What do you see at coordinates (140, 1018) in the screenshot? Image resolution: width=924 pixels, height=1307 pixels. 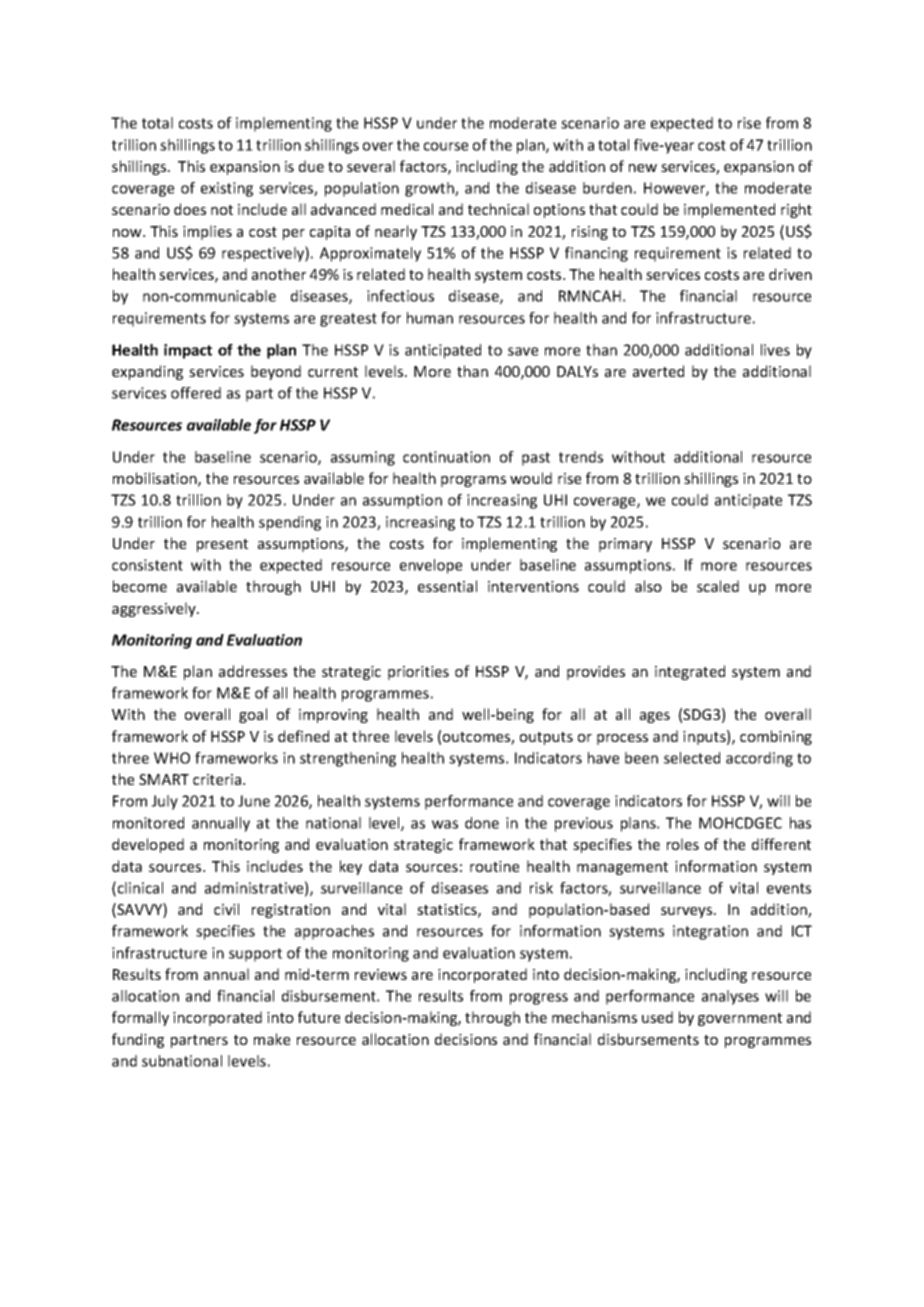 I see `formally` at bounding box center [140, 1018].
